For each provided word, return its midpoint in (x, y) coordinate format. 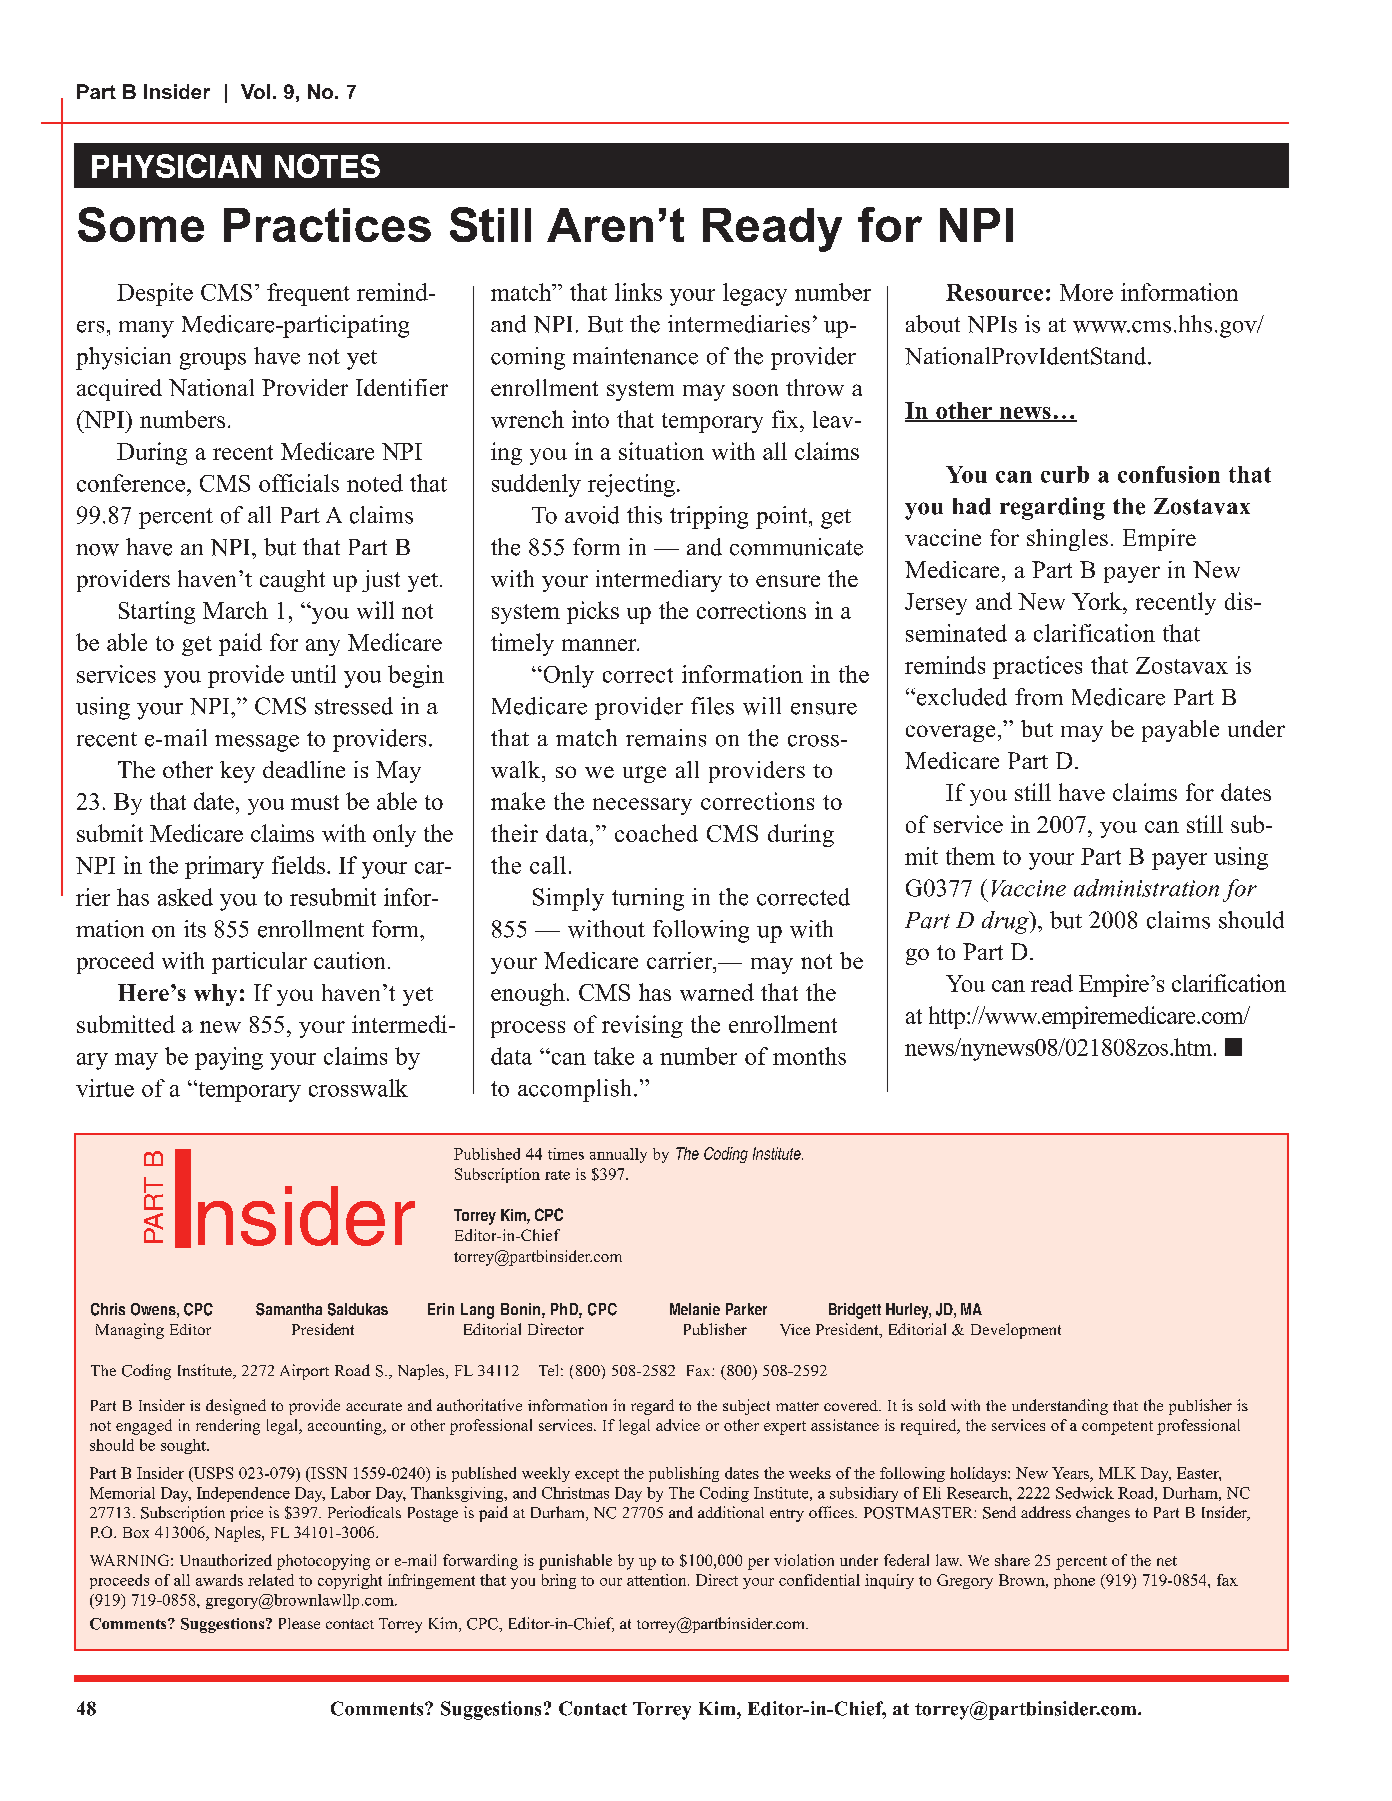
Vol (255, 91)
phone (1074, 1581)
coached (656, 833)
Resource (994, 292)
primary (224, 867)
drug (1006, 922)
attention (658, 1580)
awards (219, 1580)
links (638, 292)
